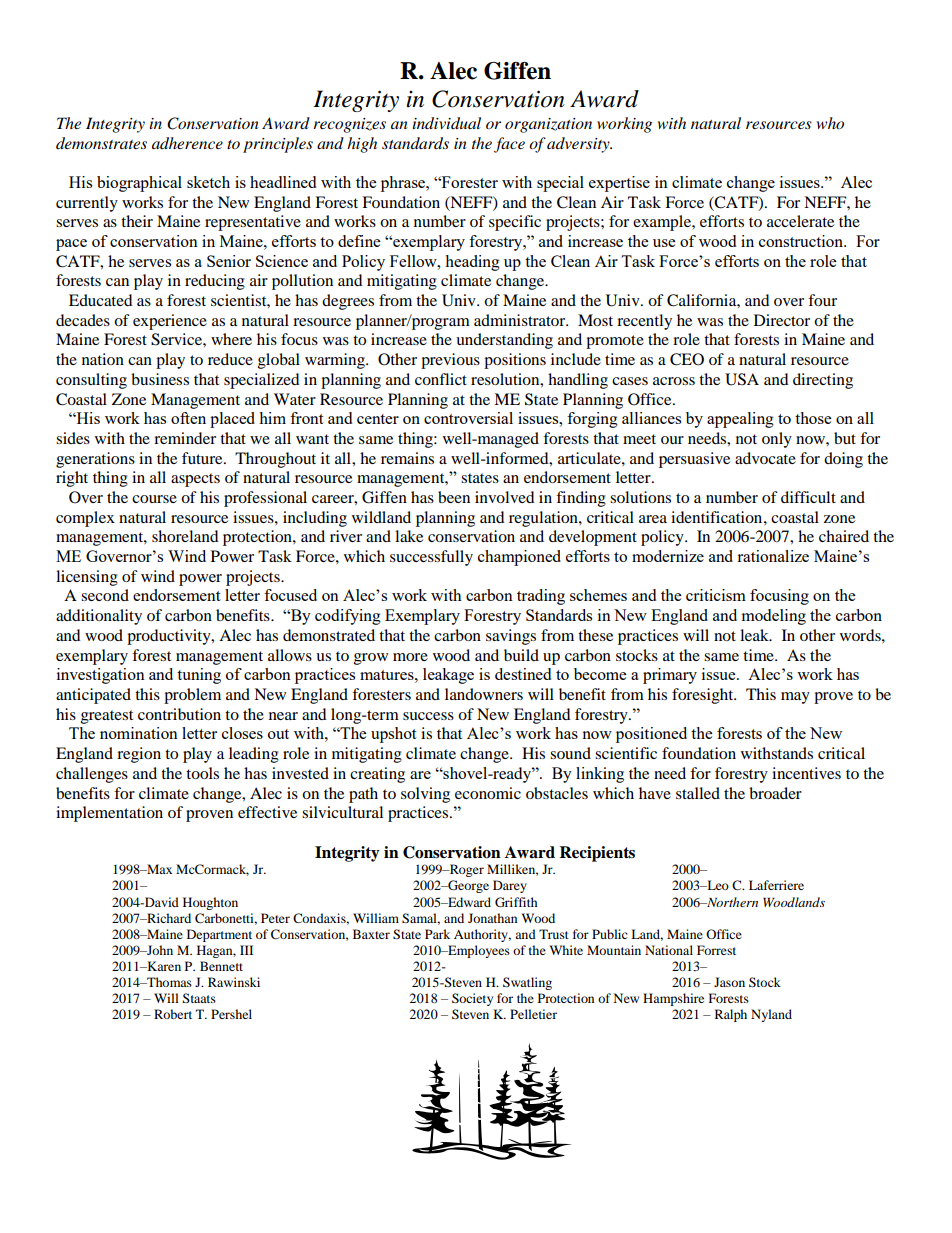 This screenshot has width=952, height=1233. I want to click on Robert, so click(173, 1014).
